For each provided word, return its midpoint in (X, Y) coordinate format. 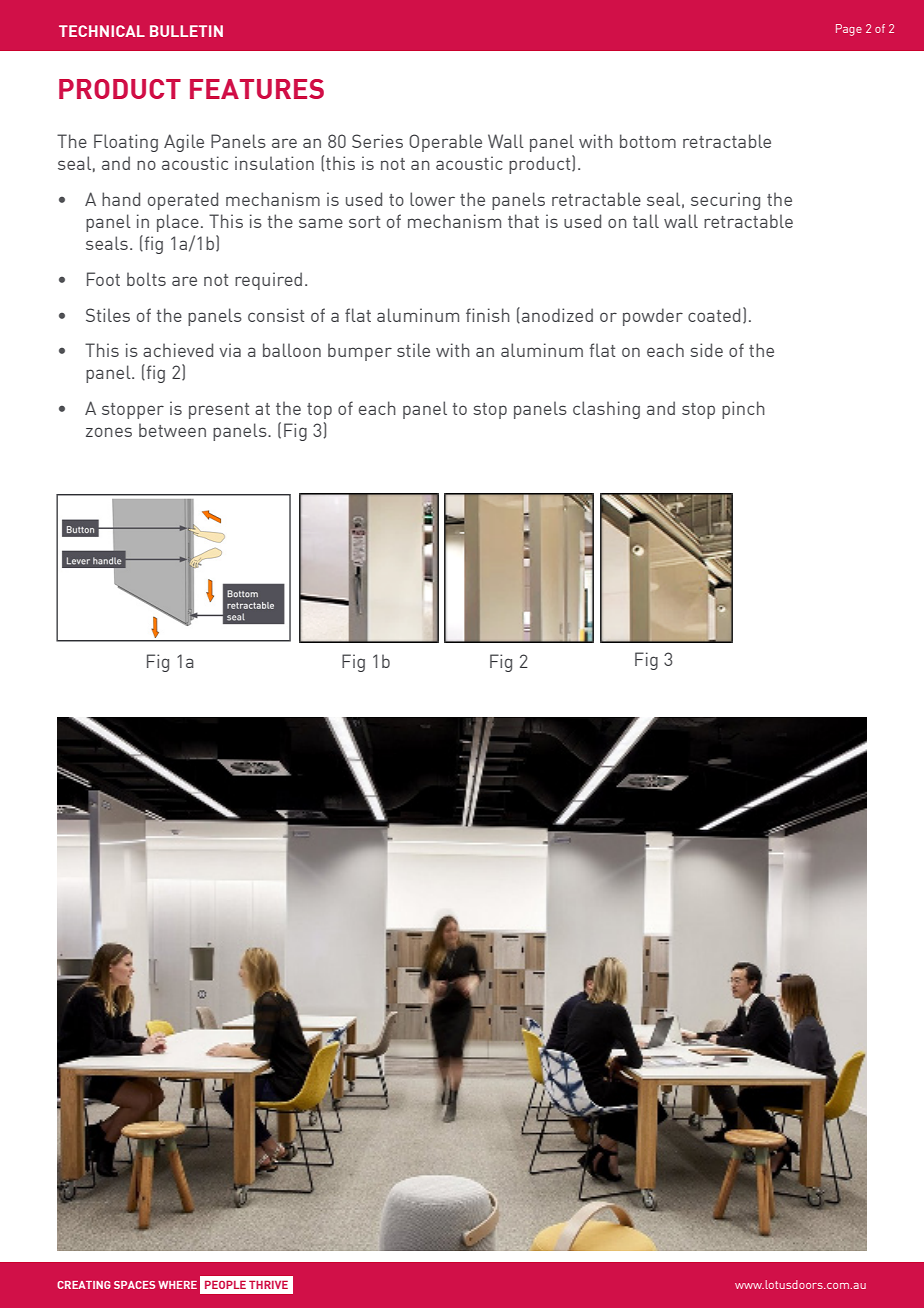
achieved (178, 350)
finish (488, 315)
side (706, 350)
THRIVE (268, 1285)
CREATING (84, 1285)
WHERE (177, 1285)
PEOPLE (225, 1285)
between (172, 430)
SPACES (134, 1285)
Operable (445, 143)
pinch (743, 410)
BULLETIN (186, 31)
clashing (606, 410)
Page (849, 30)
